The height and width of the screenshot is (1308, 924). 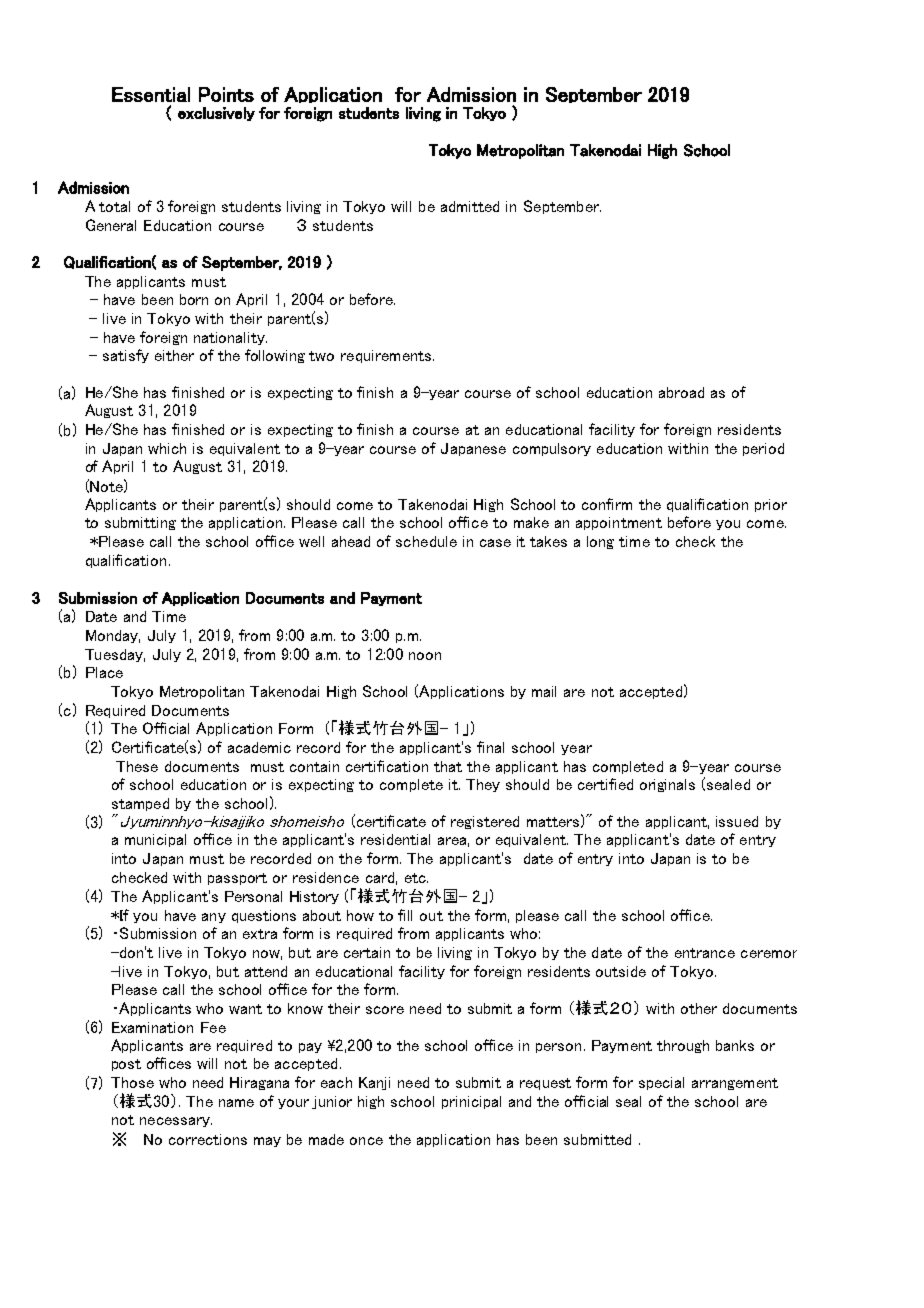 I want to click on period, so click(x=763, y=449).
